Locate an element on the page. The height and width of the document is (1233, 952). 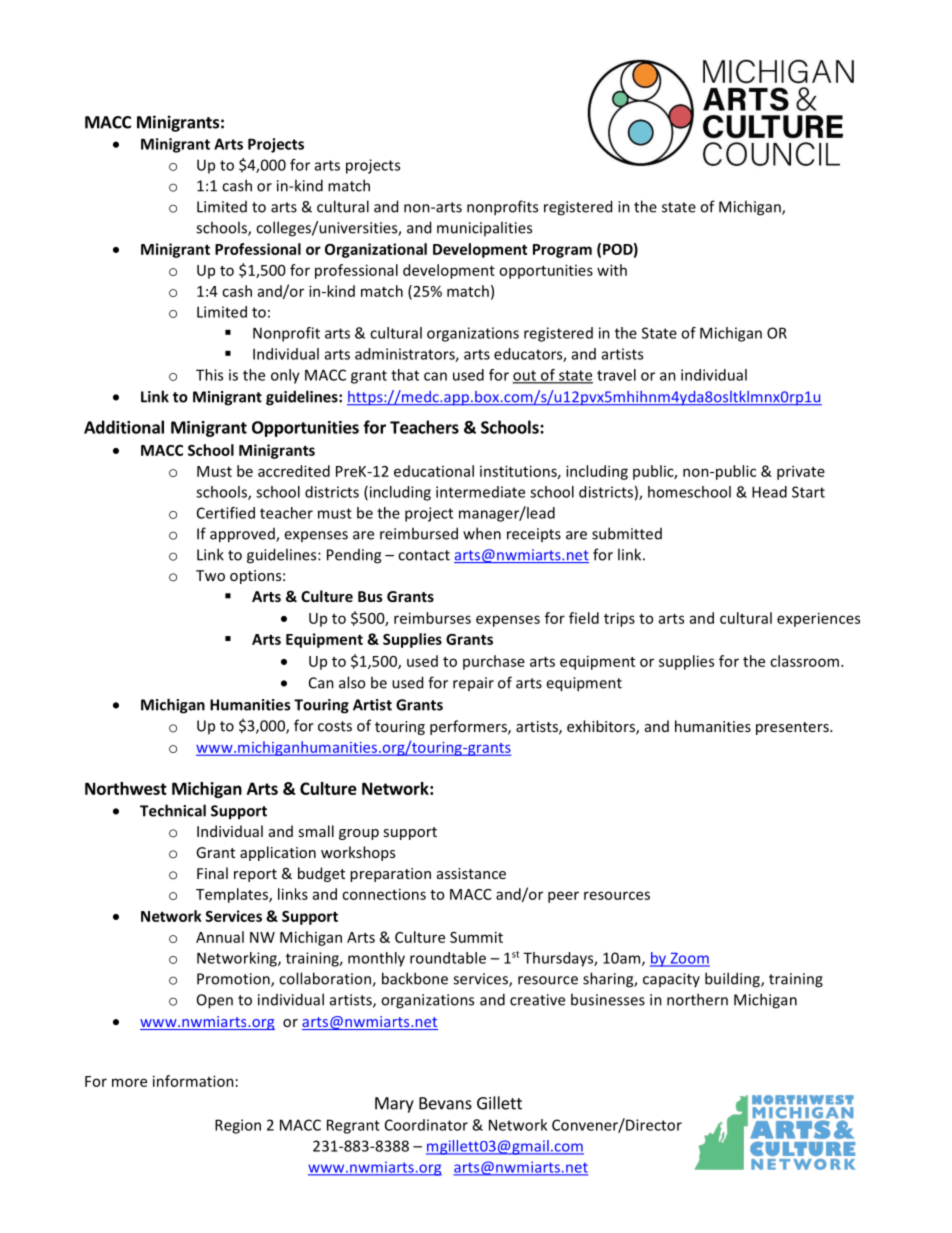
Organizational is located at coordinates (376, 250).
